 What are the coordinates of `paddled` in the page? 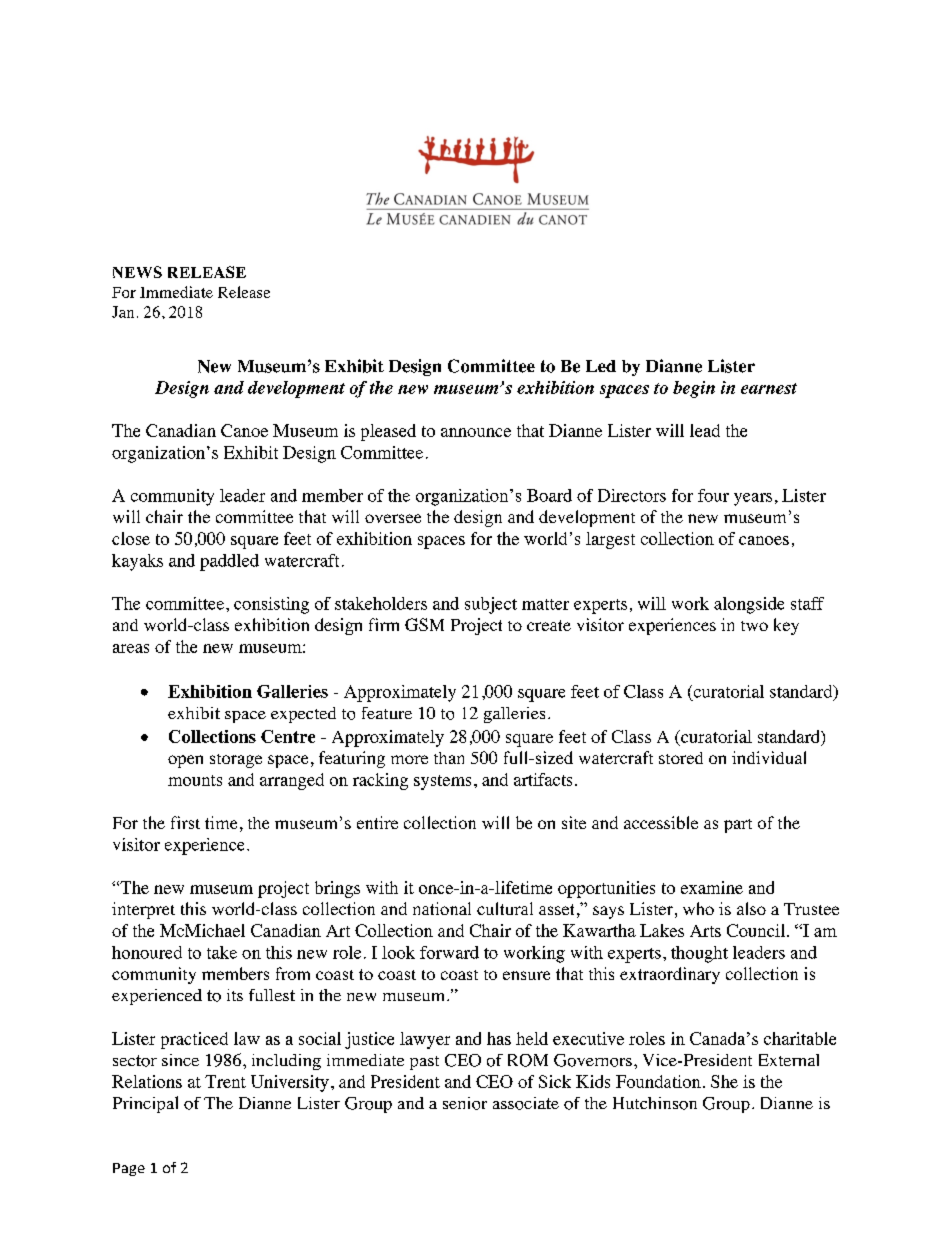 It's located at (229, 562).
